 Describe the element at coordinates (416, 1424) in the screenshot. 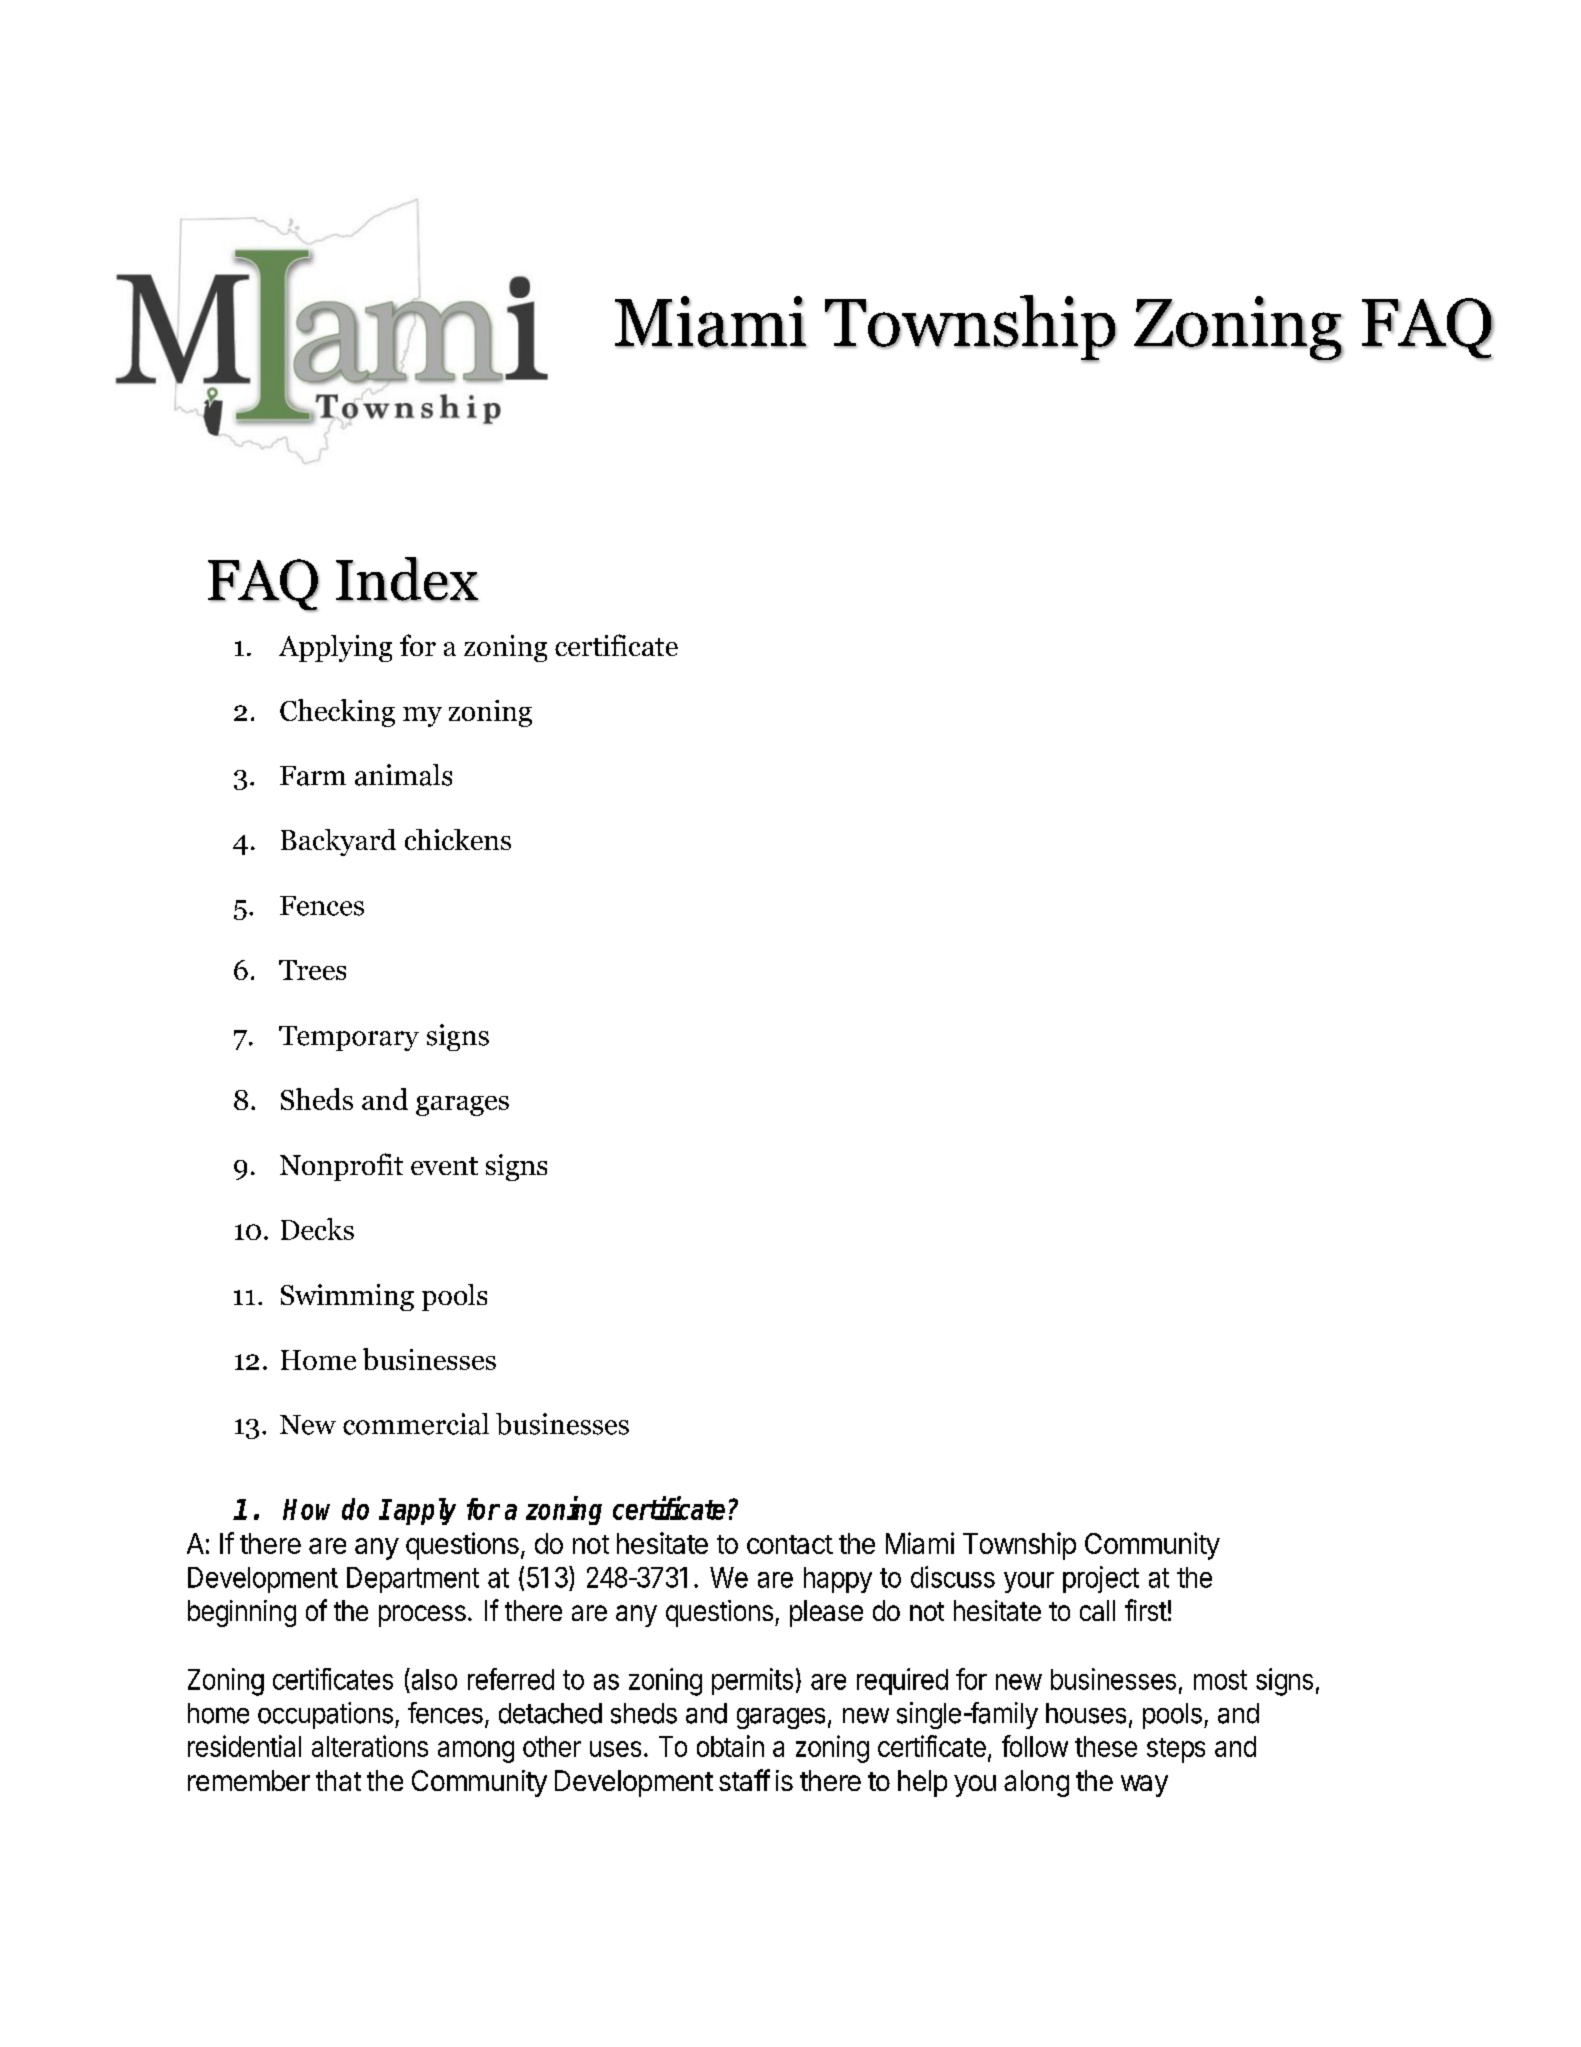

I see `commercial` at that location.
